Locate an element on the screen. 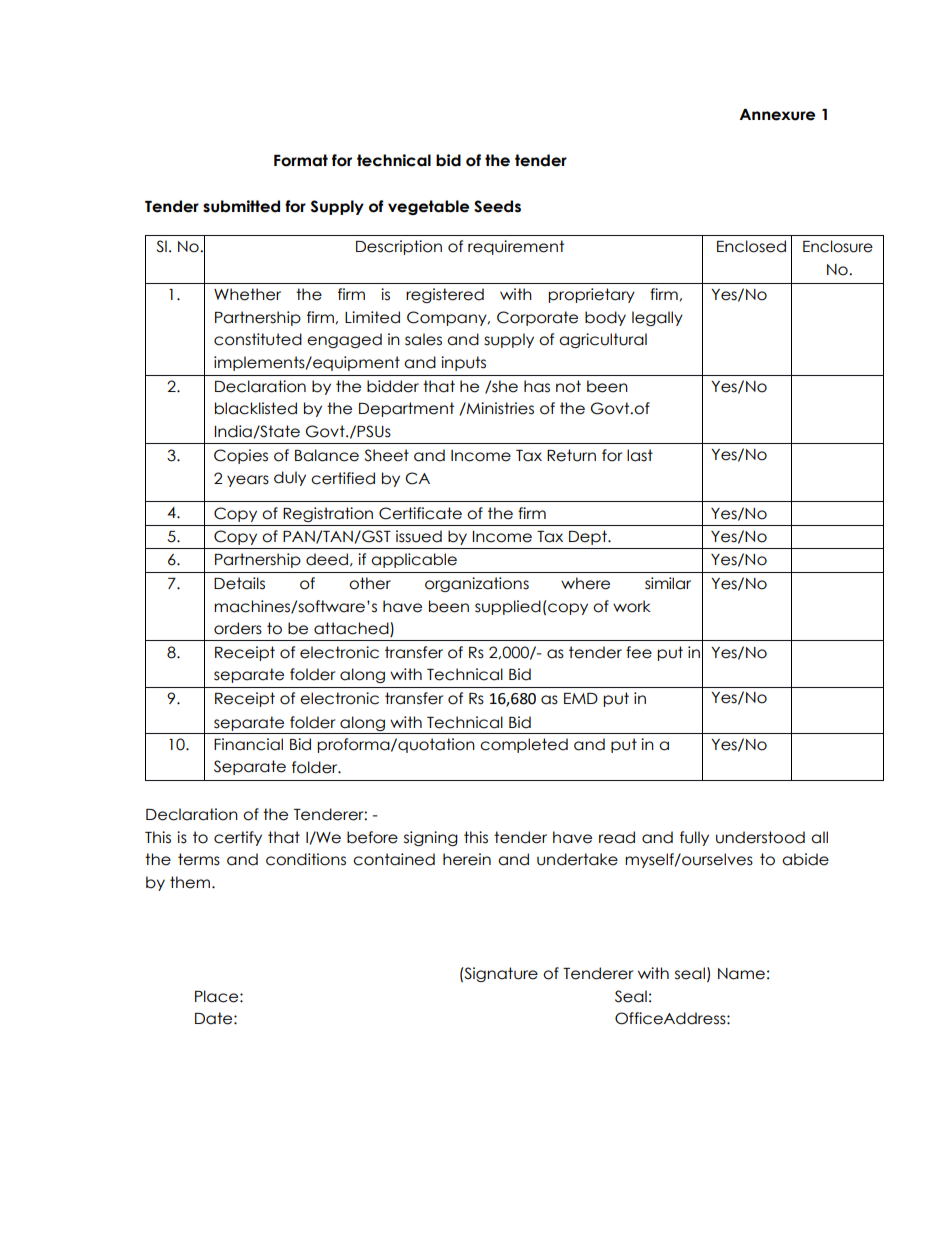 This screenshot has height=1233, width=952. Seeds is located at coordinates (497, 206).
